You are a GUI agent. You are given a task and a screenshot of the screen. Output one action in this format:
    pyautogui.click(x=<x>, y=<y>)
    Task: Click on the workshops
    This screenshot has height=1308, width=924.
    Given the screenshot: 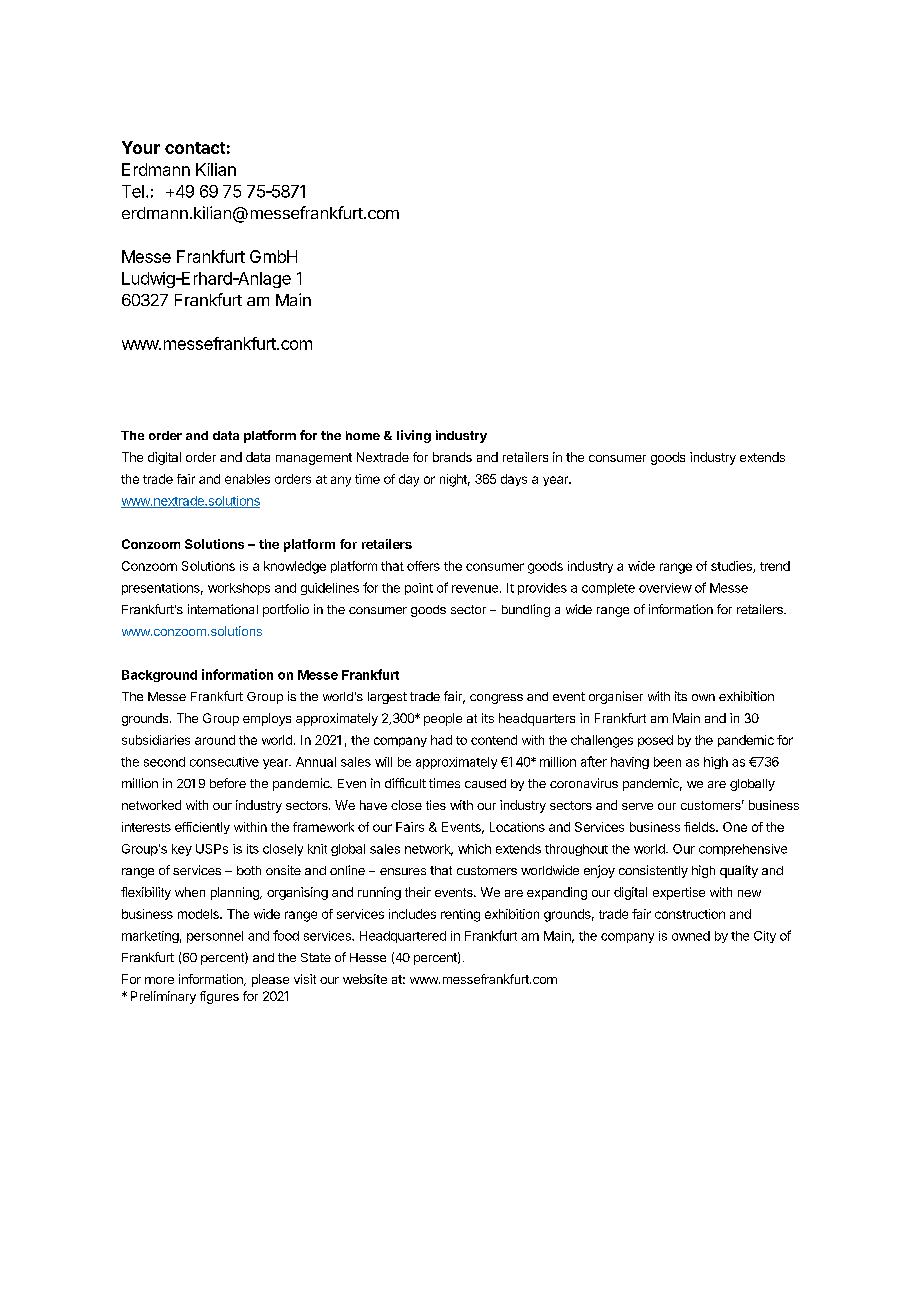 What is the action you would take?
    pyautogui.click(x=239, y=589)
